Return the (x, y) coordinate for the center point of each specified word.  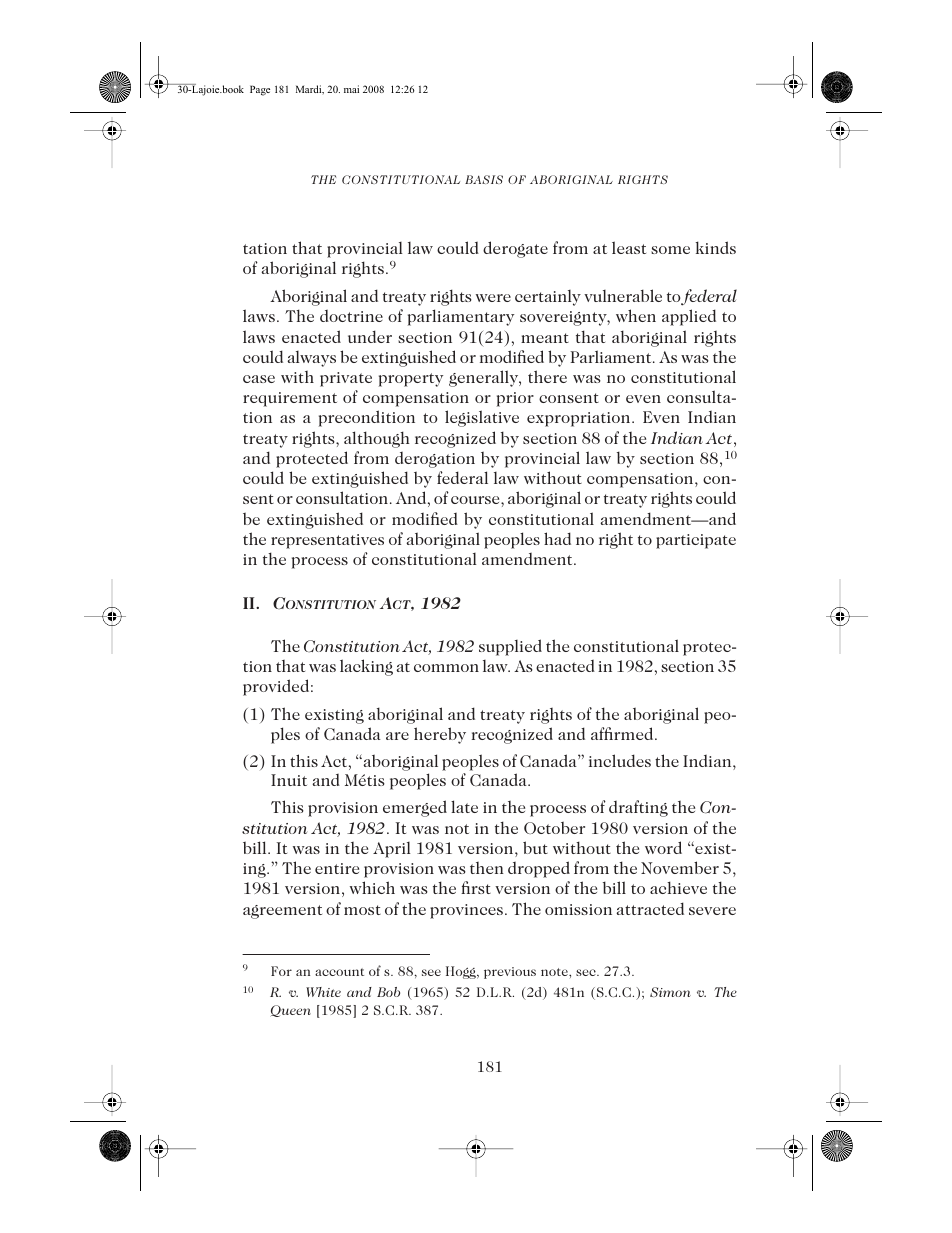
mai (351, 89)
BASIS (484, 179)
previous (510, 973)
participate (696, 541)
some (670, 250)
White (323, 992)
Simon (670, 992)
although (377, 439)
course (476, 500)
